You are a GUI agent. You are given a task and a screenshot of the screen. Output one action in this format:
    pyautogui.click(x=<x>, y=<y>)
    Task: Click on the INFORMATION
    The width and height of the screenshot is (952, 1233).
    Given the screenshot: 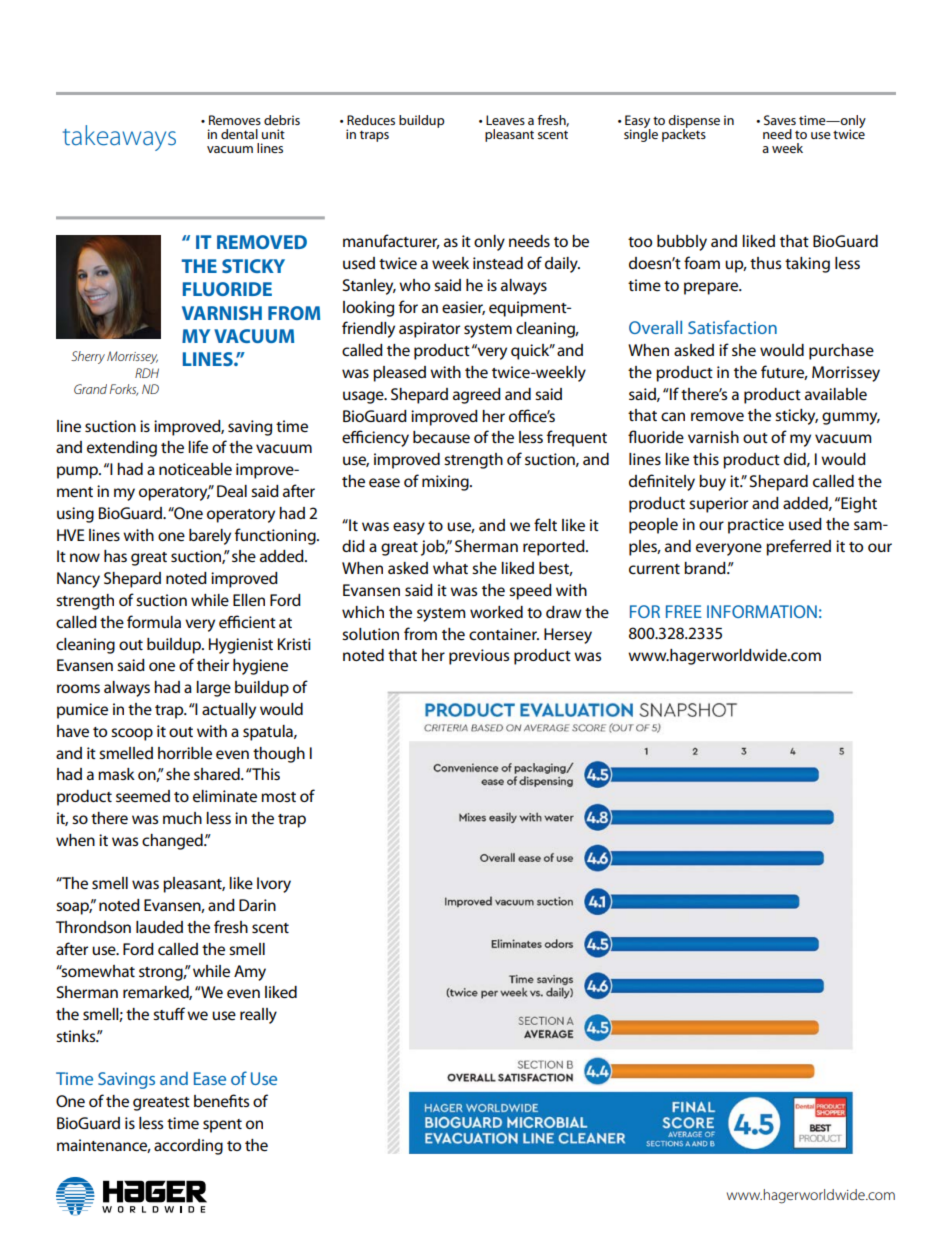 What is the action you would take?
    pyautogui.click(x=762, y=611)
